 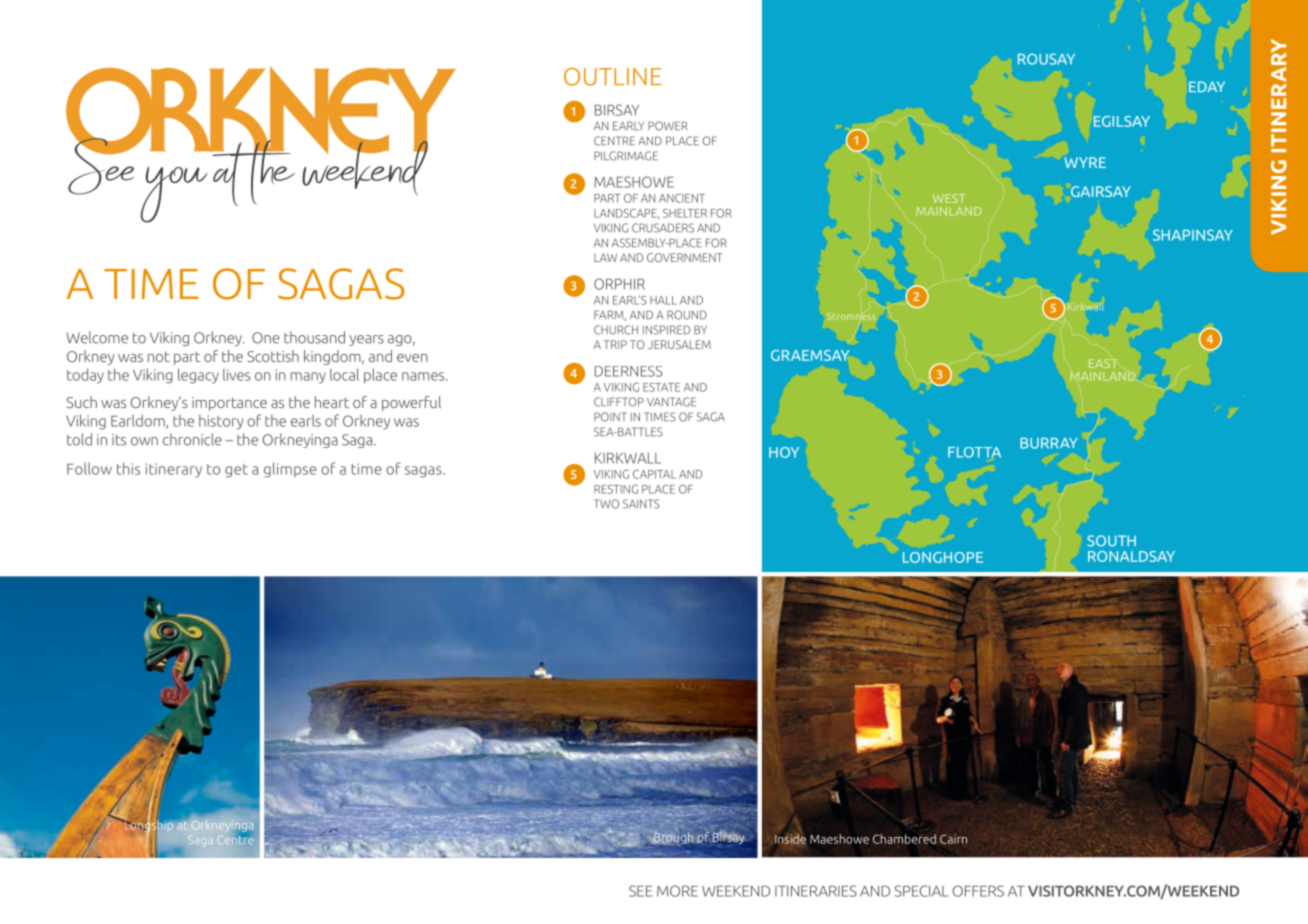 I want to click on EAST, so click(x=1103, y=363).
